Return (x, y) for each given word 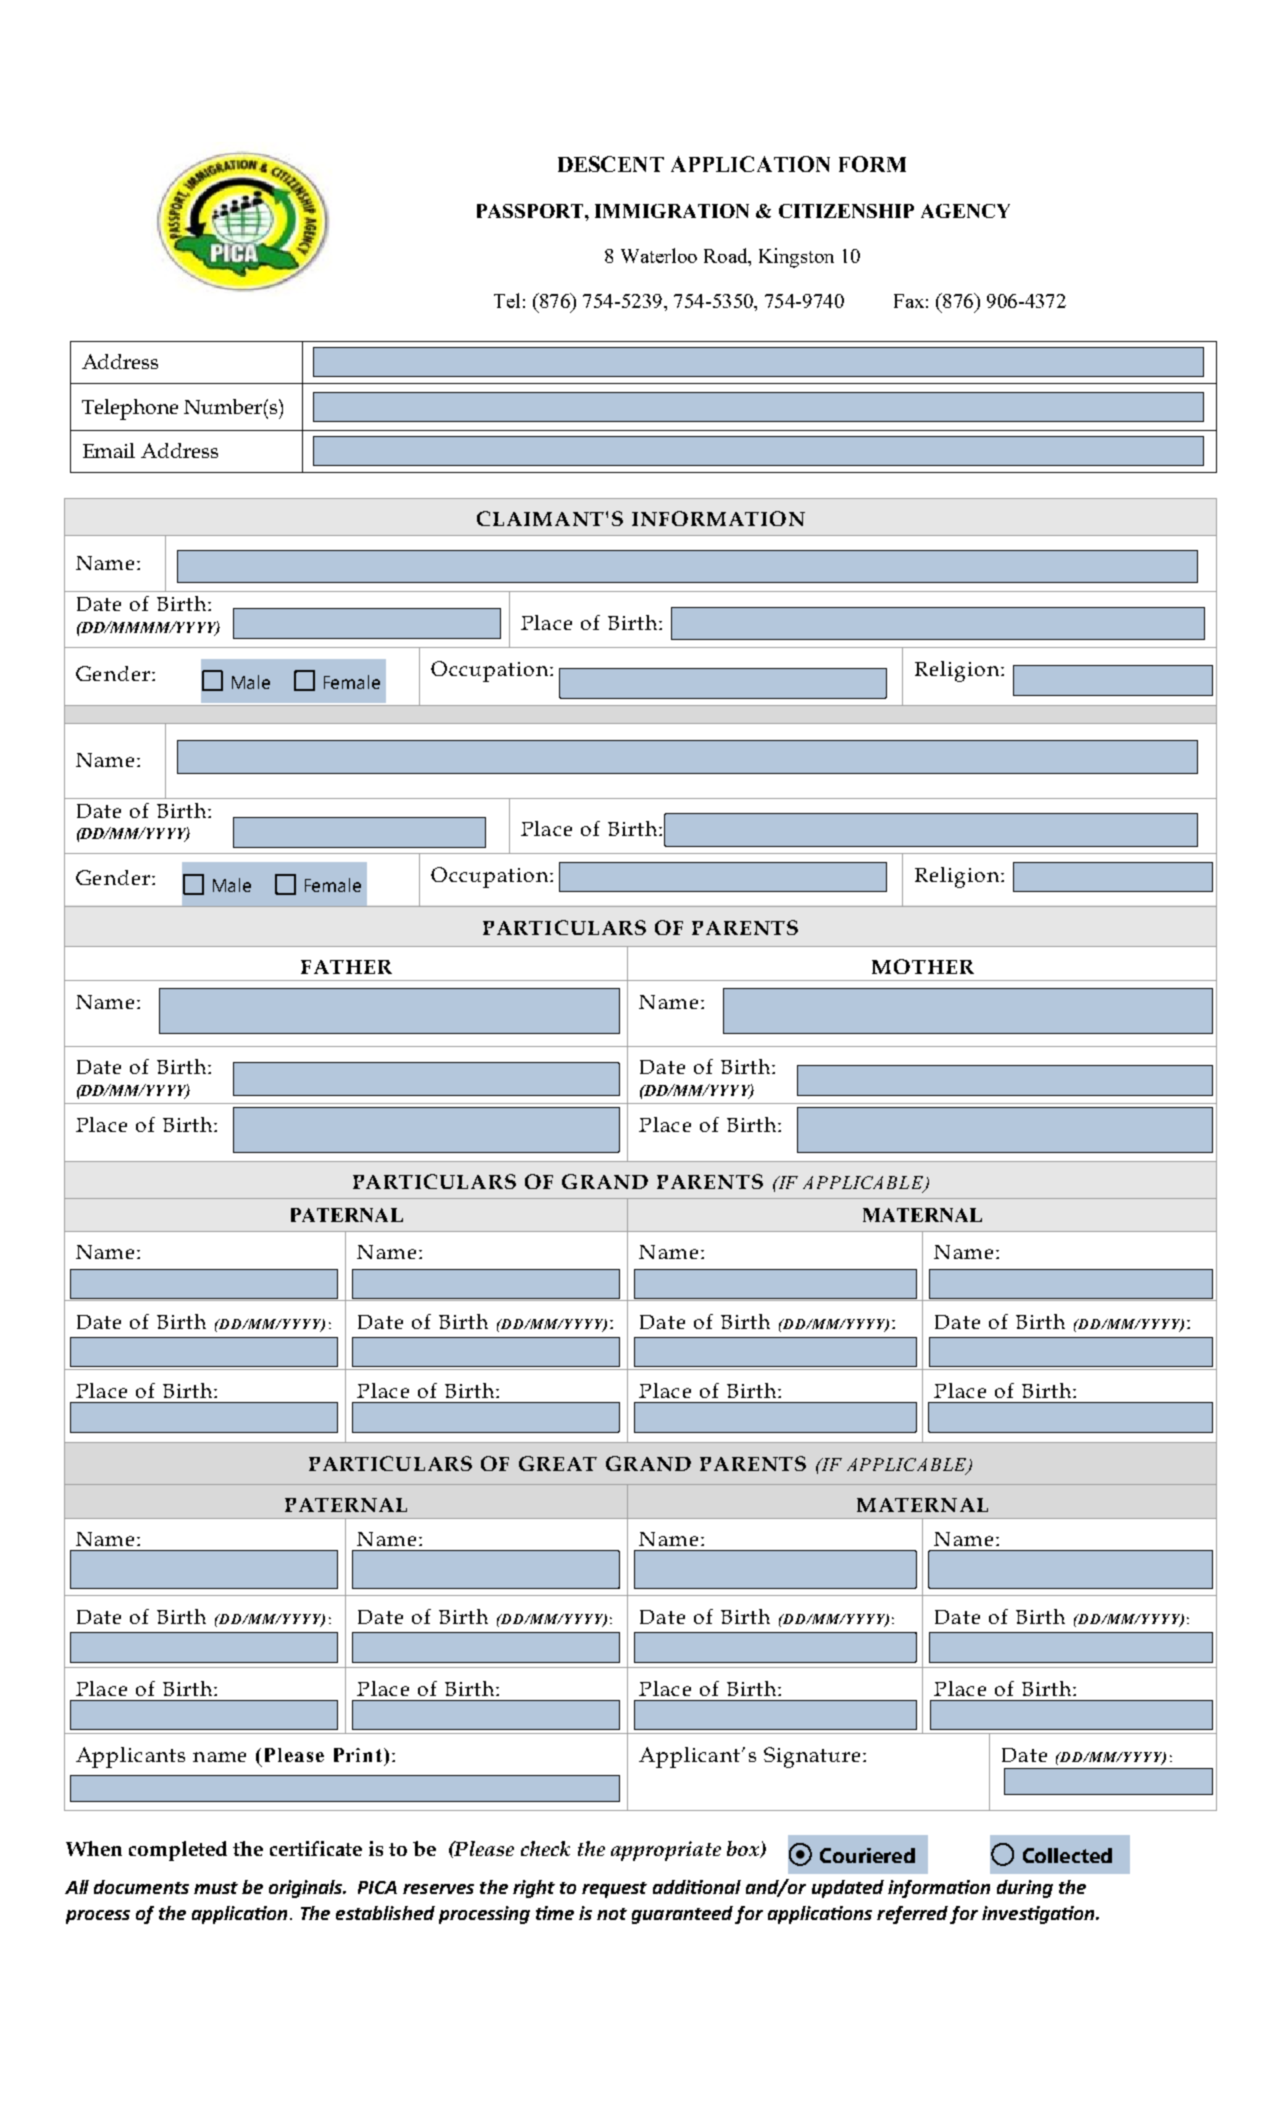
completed (178, 1851)
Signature (812, 1757)
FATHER (346, 967)
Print (358, 1755)
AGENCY (965, 211)
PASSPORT (531, 211)
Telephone (130, 409)
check (545, 1848)
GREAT (558, 1463)
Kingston (796, 258)
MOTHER (923, 966)
